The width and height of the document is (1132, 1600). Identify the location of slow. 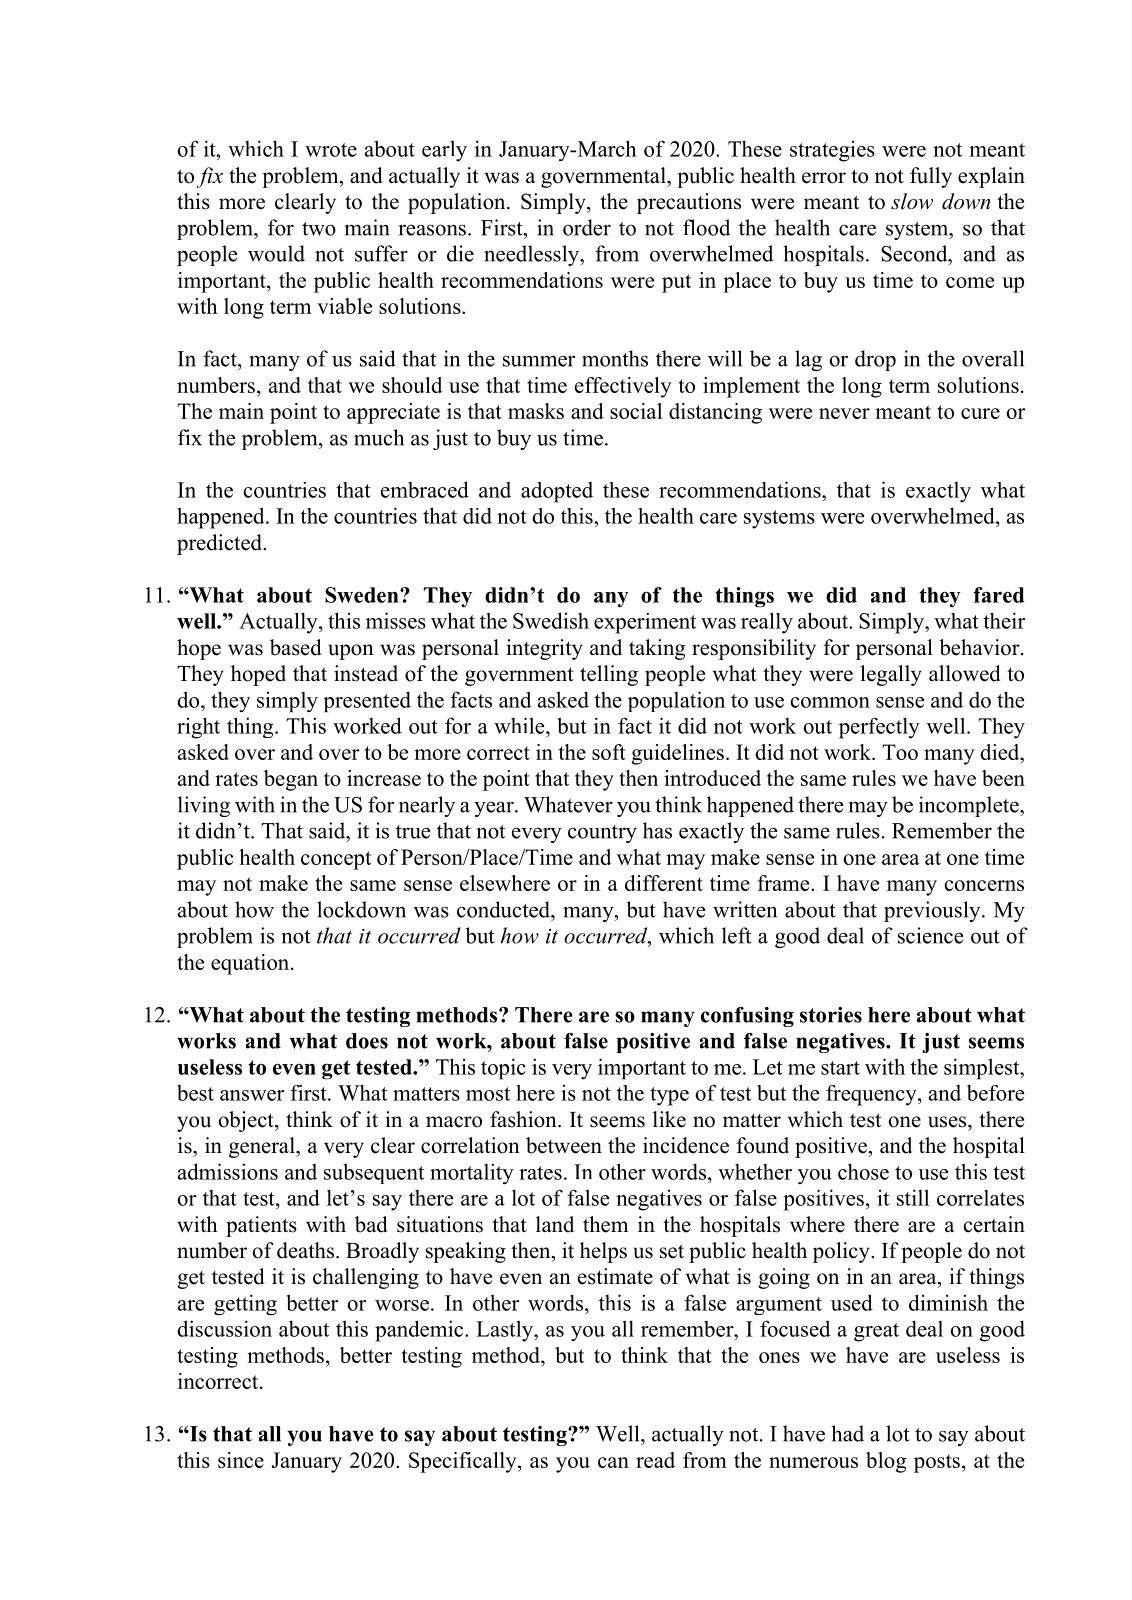
(912, 201).
